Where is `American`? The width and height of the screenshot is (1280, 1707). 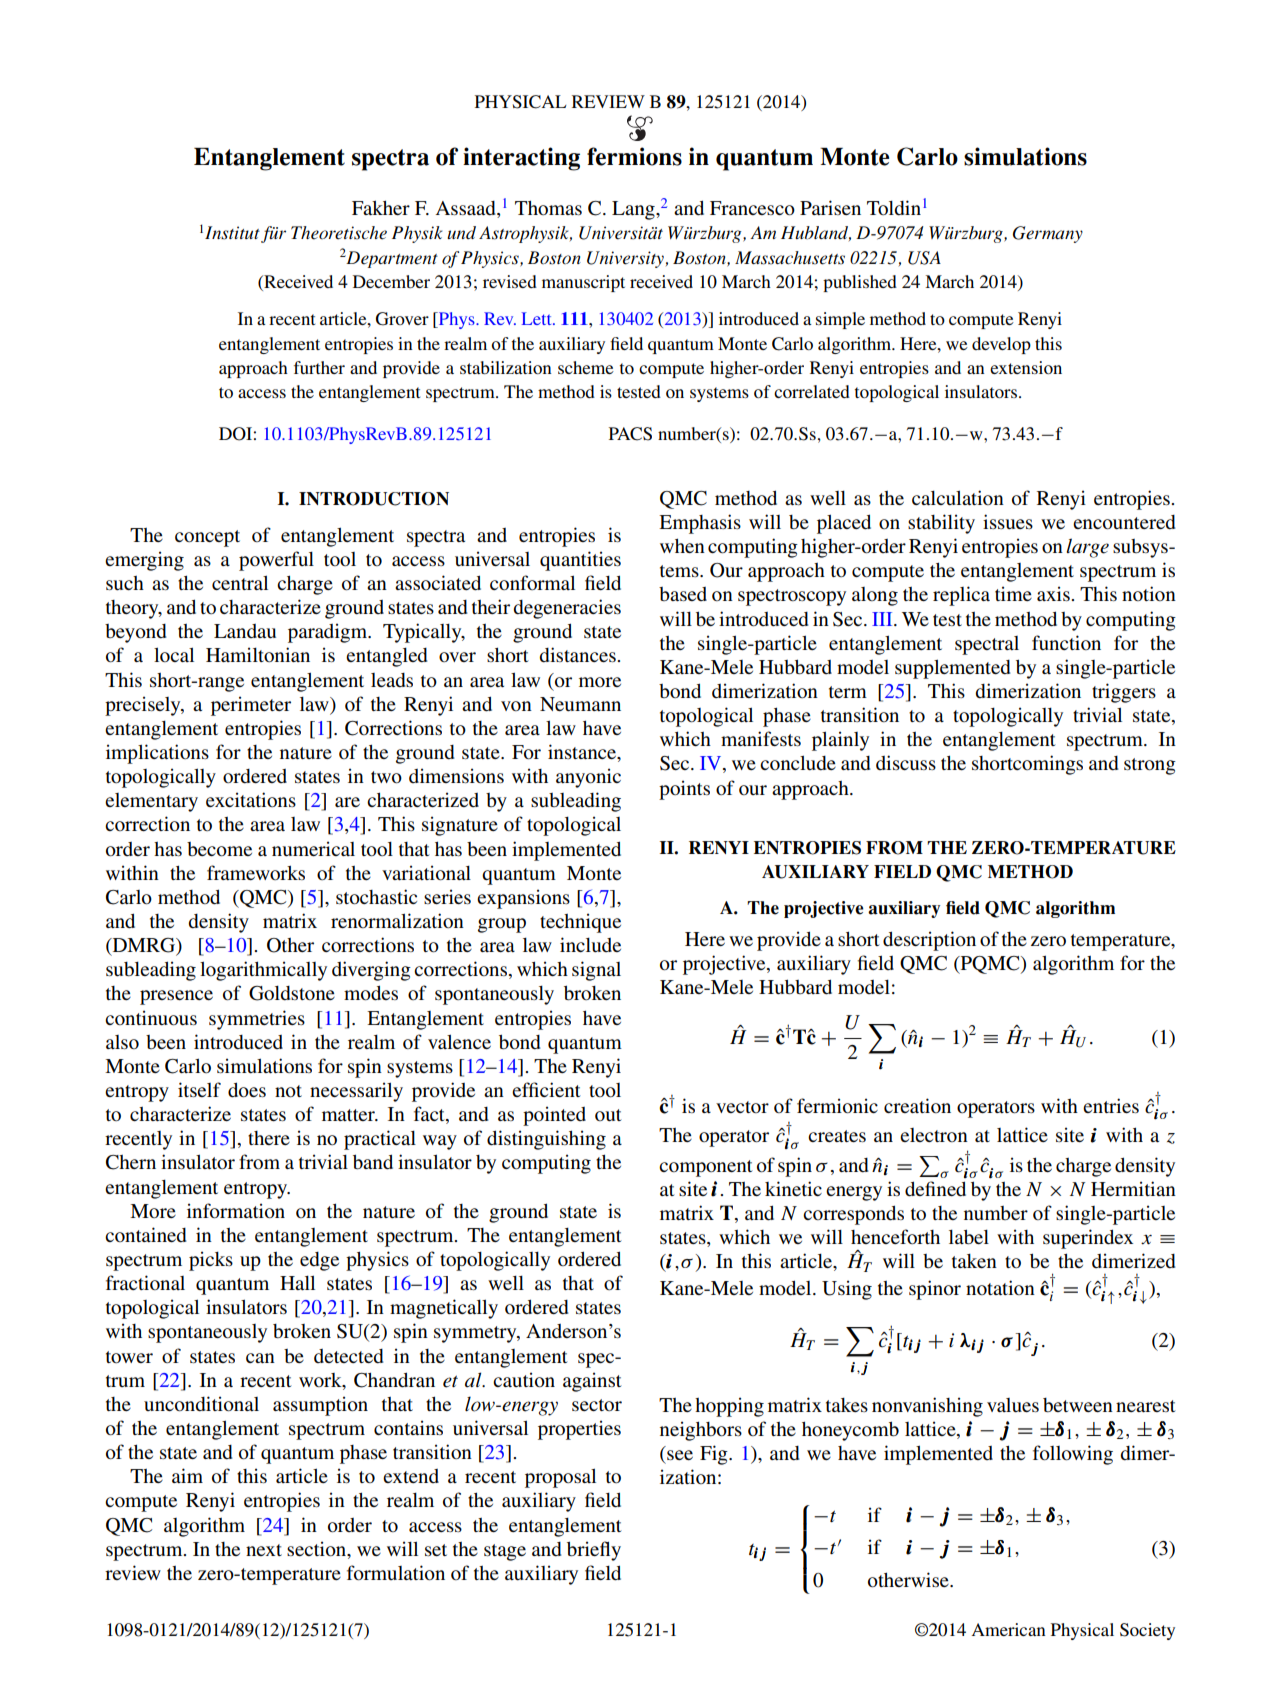 American is located at coordinates (1008, 1629).
